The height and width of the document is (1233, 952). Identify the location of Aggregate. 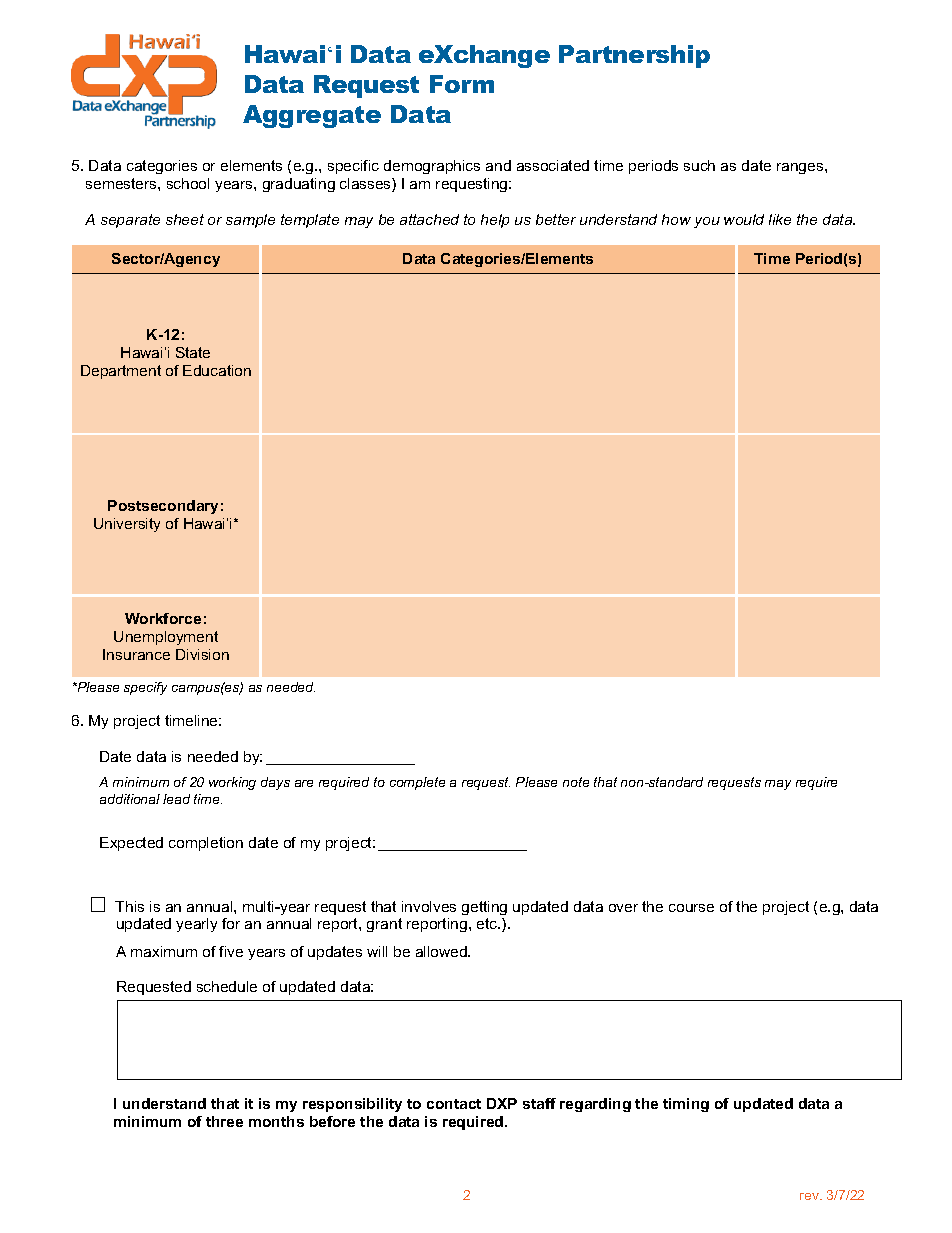
(312, 116).
